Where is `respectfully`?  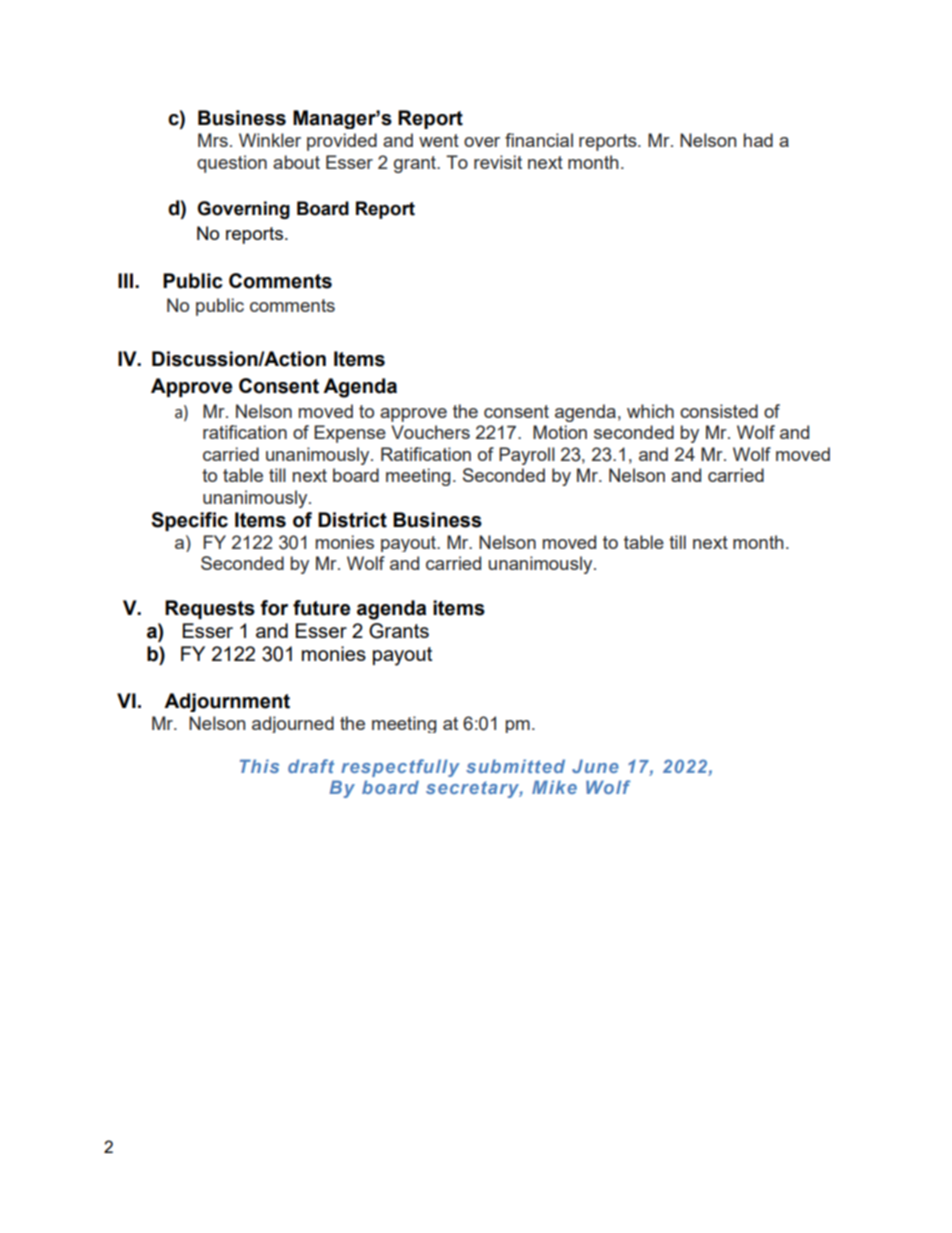 respectfully is located at coordinates (400, 768).
